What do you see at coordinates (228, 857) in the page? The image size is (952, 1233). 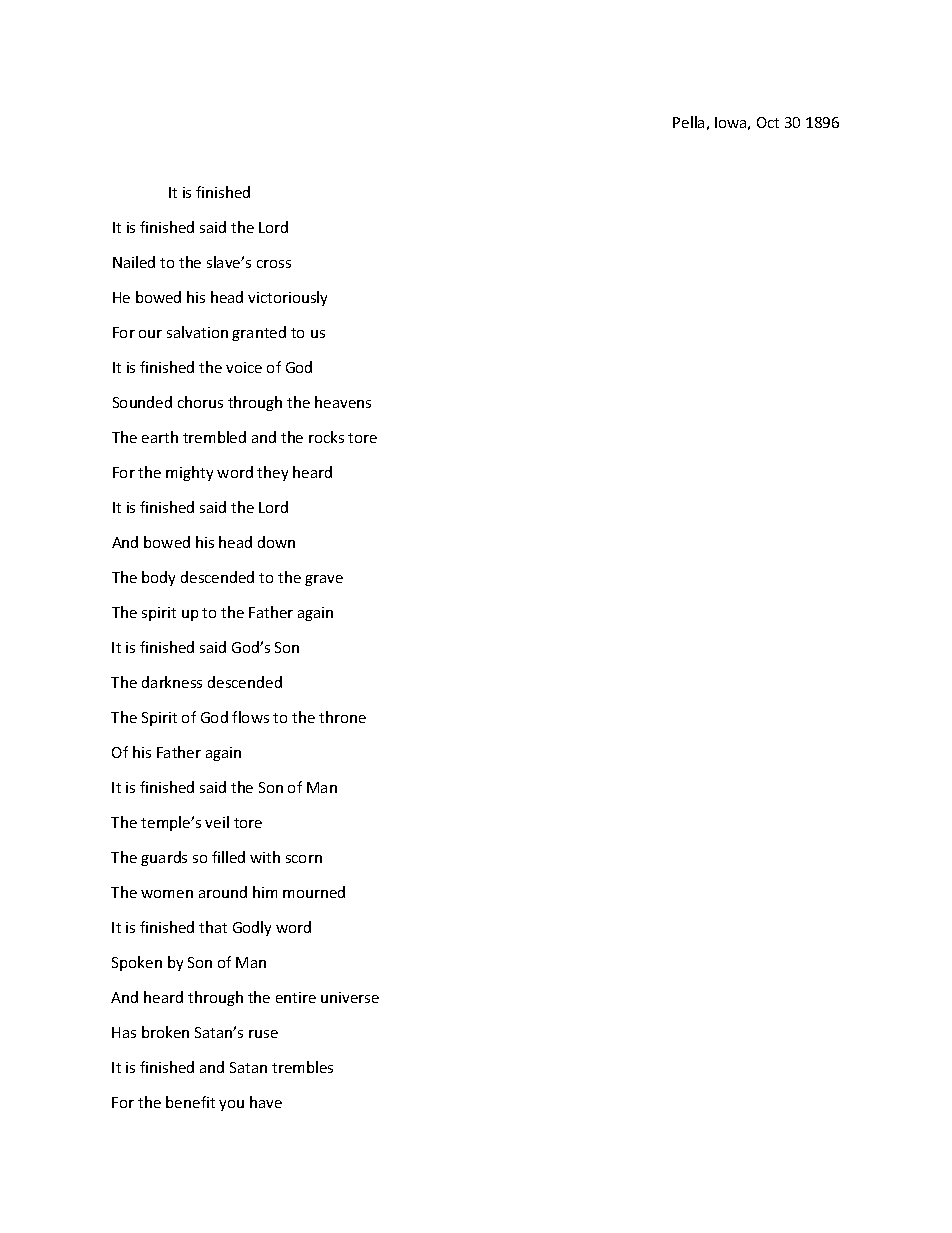 I see `filled` at bounding box center [228, 857].
